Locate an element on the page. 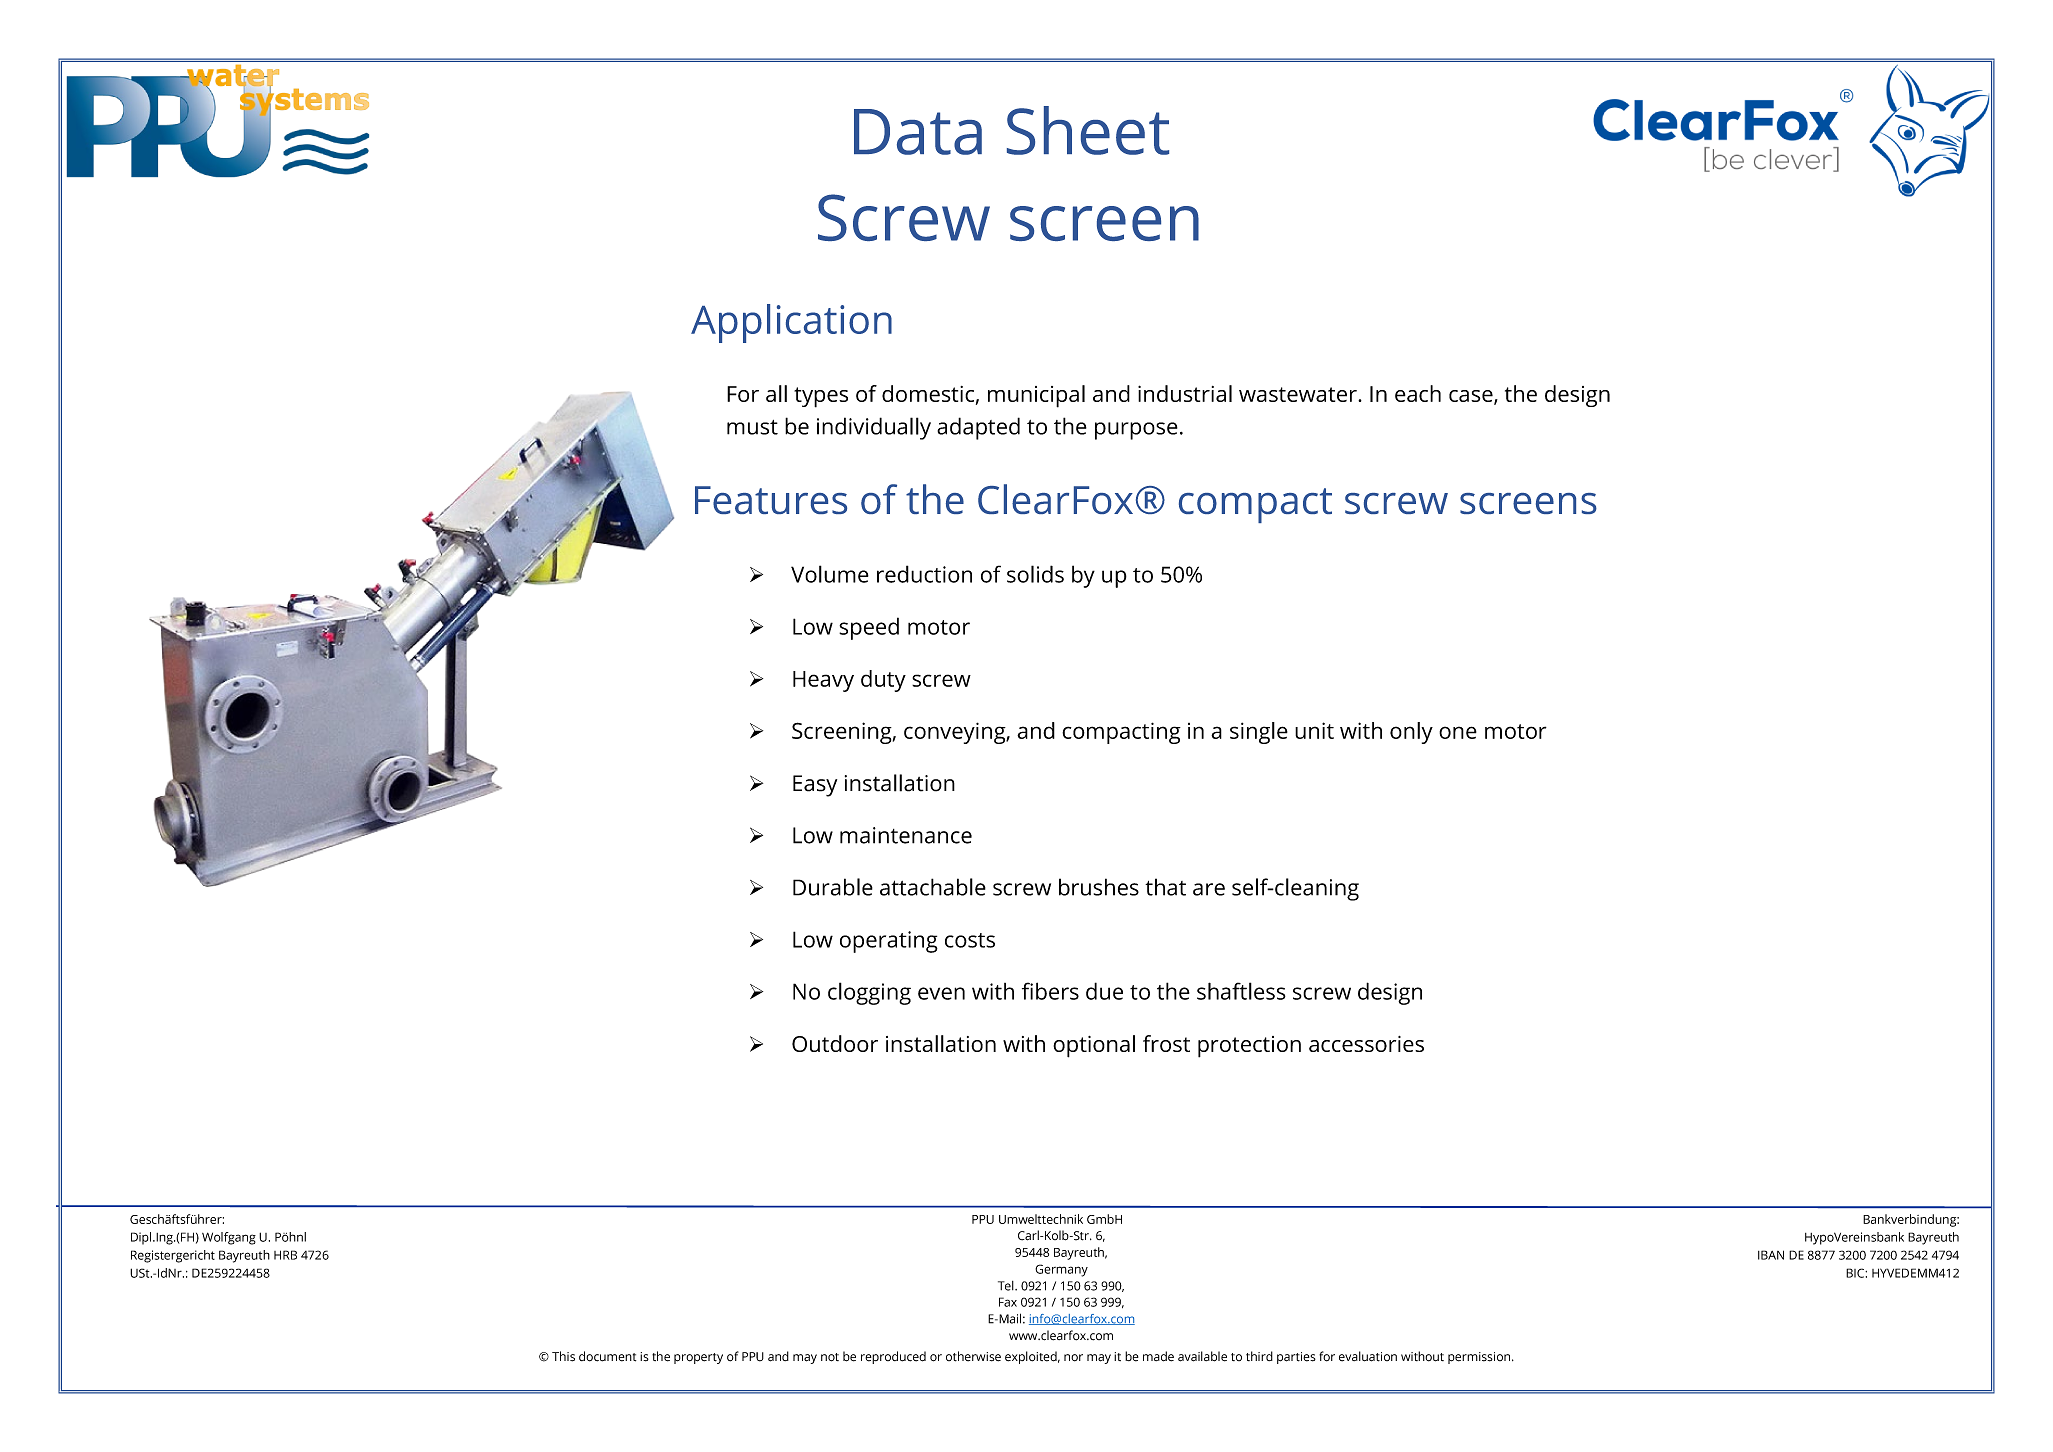 Image resolution: width=2053 pixels, height=1452 pixels. one is located at coordinates (1458, 732).
